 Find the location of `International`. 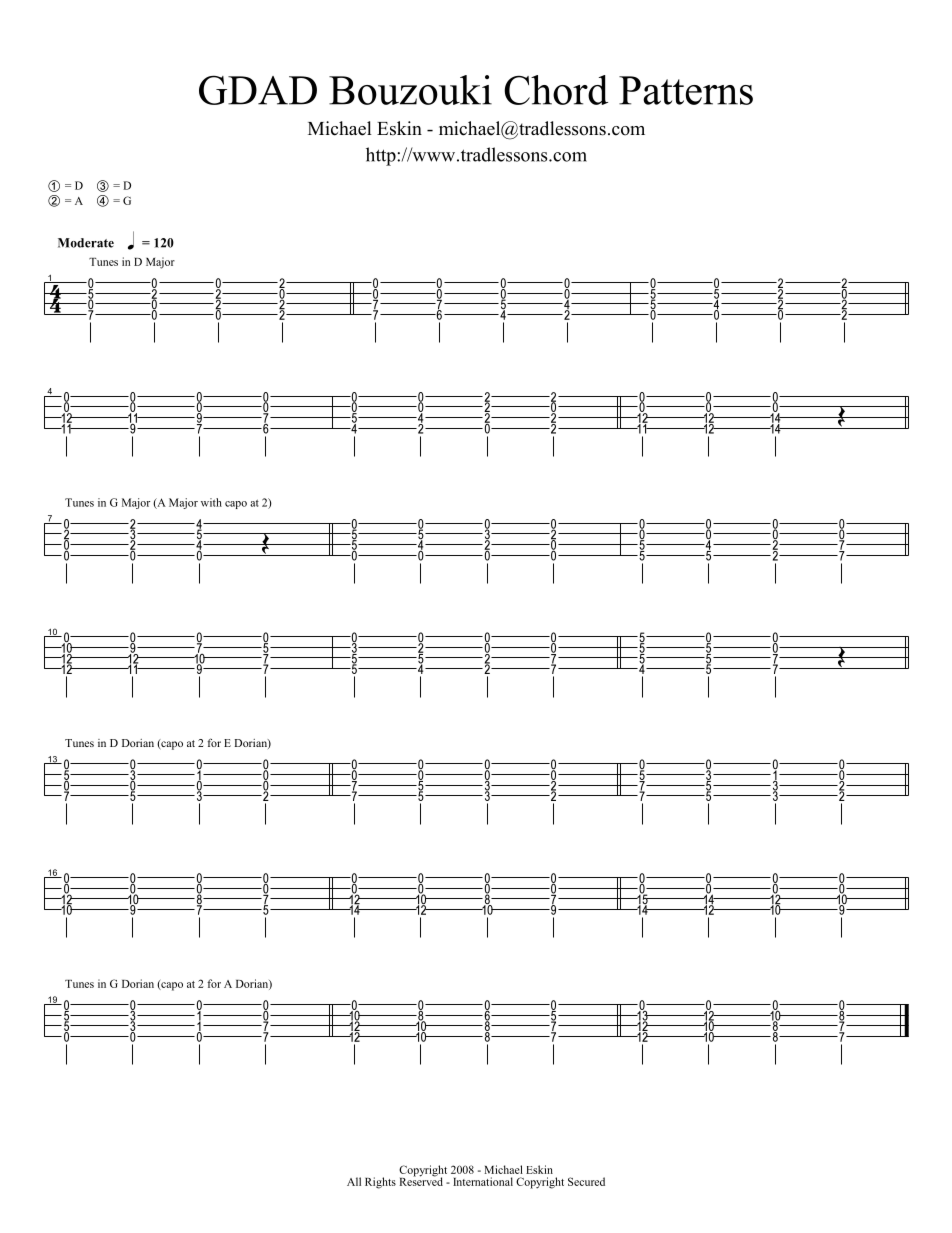

International is located at coordinates (483, 1181).
